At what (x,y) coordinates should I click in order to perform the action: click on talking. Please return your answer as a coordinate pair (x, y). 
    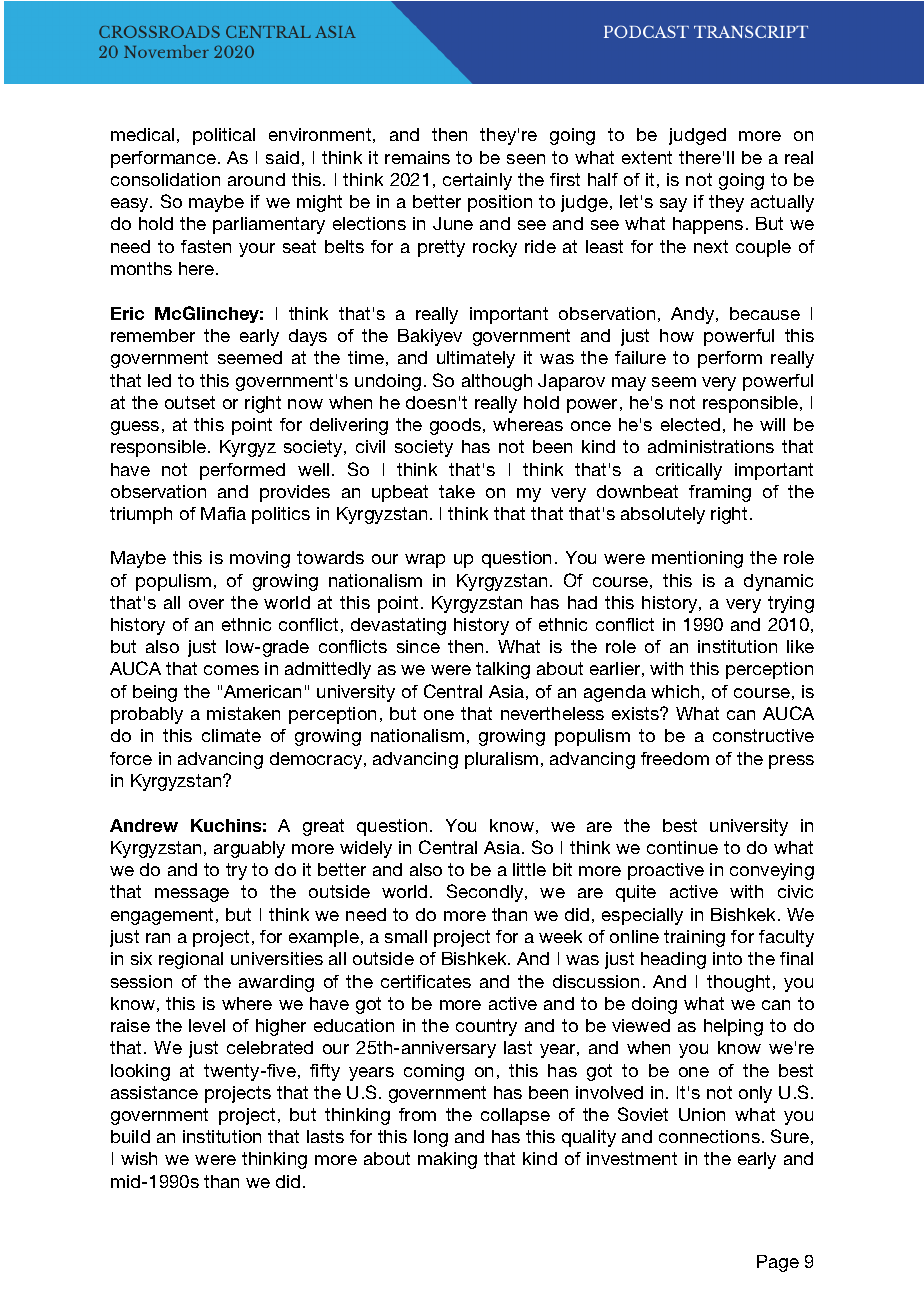
    Looking at the image, I should click on (503, 670).
